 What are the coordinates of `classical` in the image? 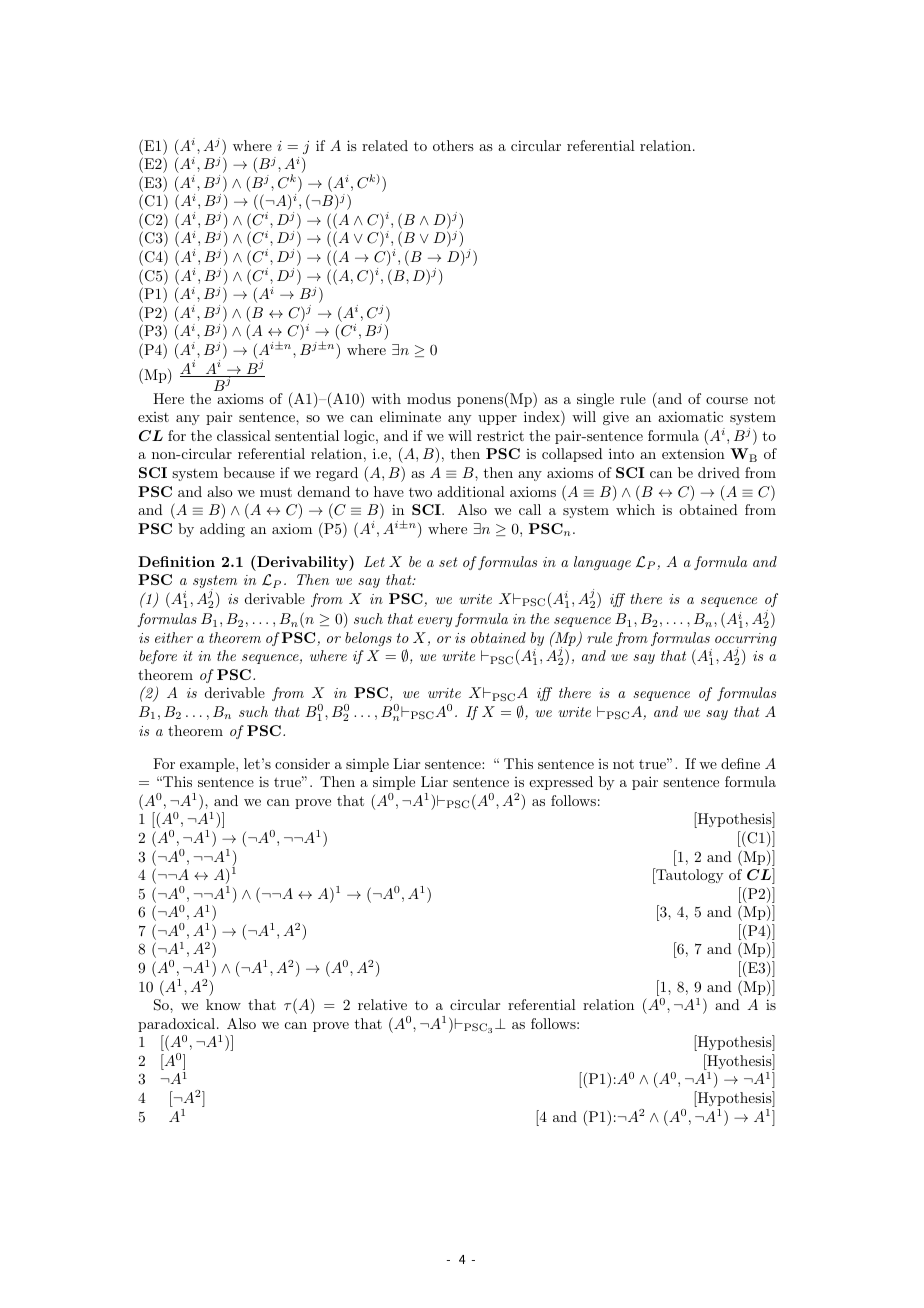 It's located at (244, 435).
